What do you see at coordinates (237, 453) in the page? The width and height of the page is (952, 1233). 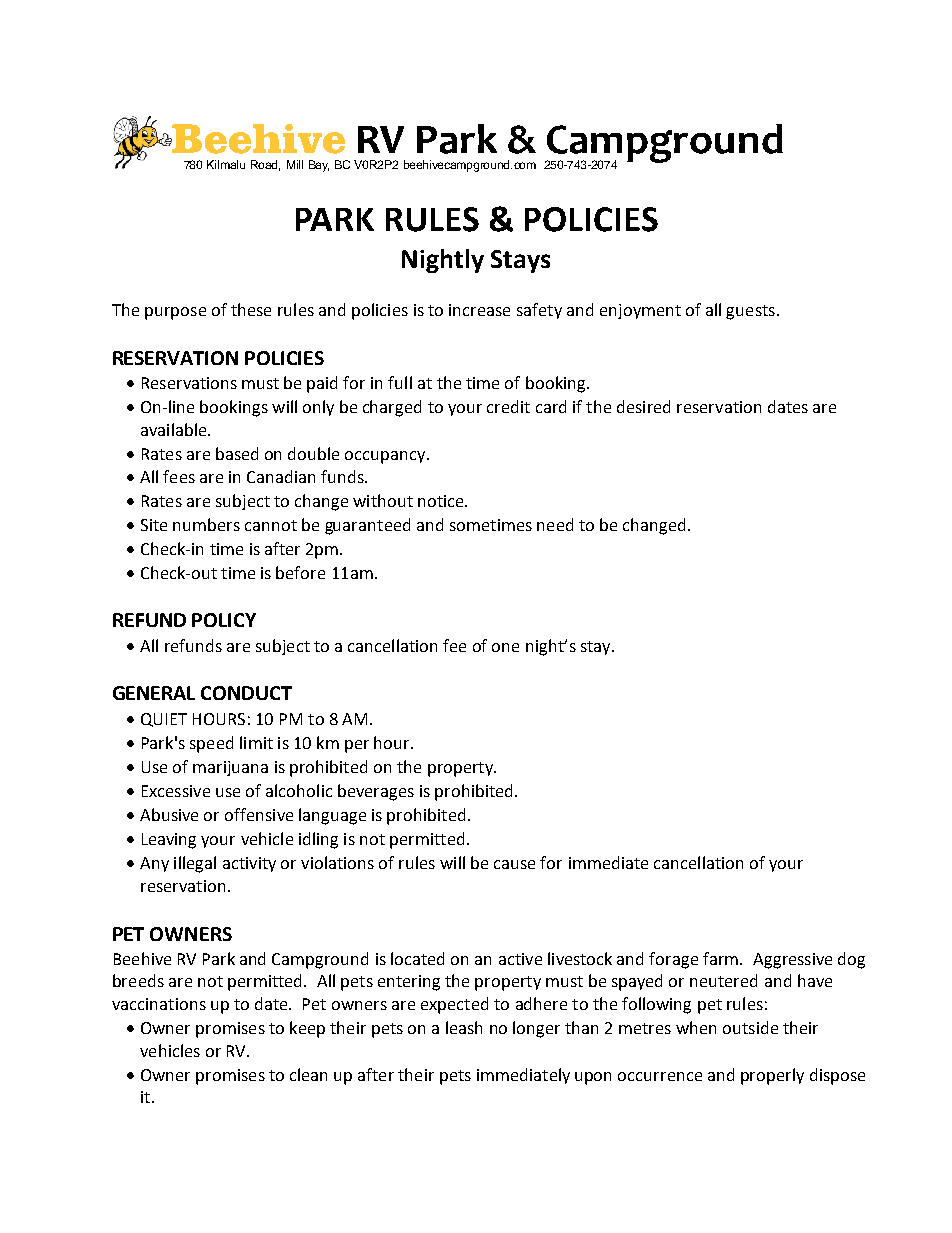 I see `based` at bounding box center [237, 453].
